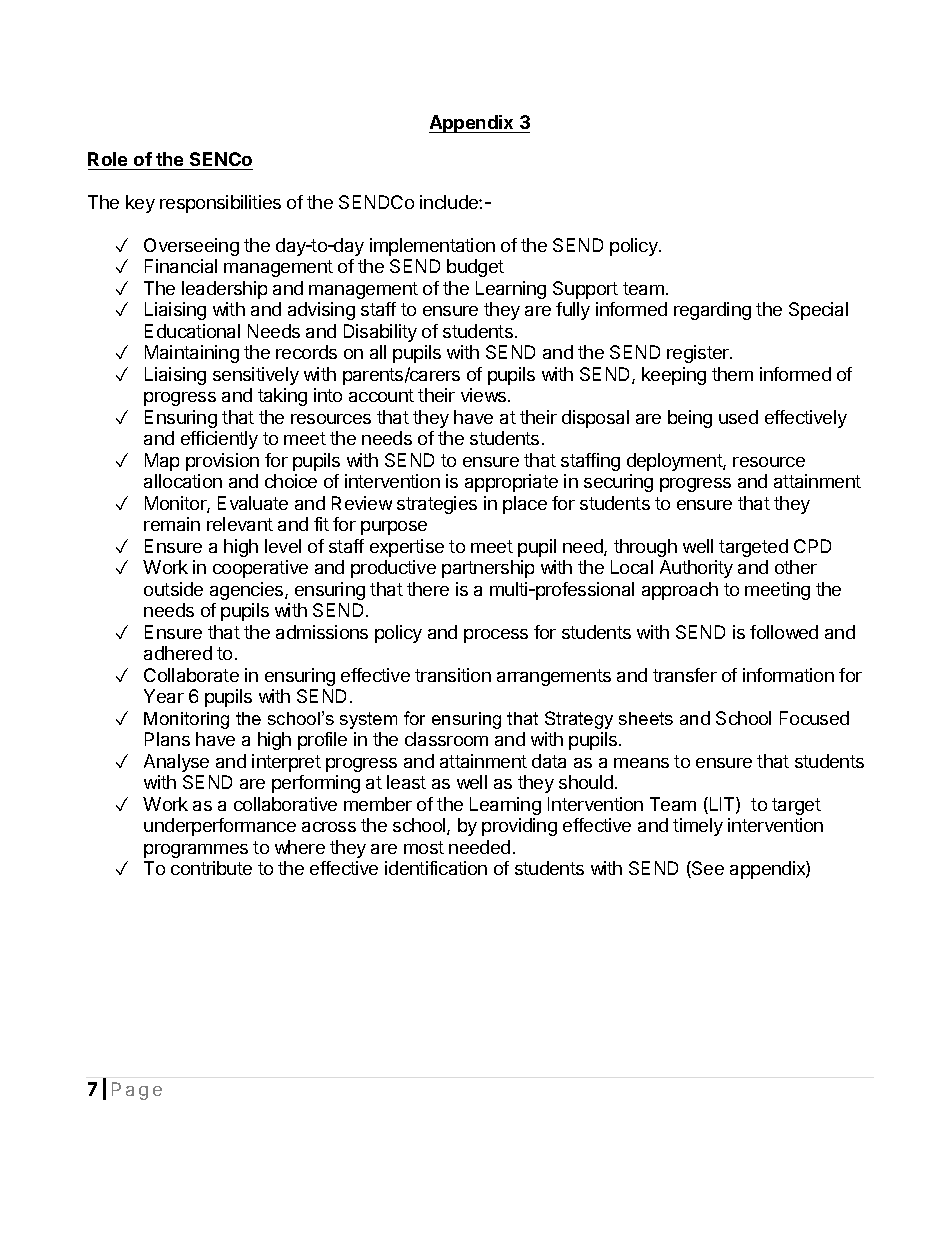  I want to click on efficiently, so click(219, 440).
